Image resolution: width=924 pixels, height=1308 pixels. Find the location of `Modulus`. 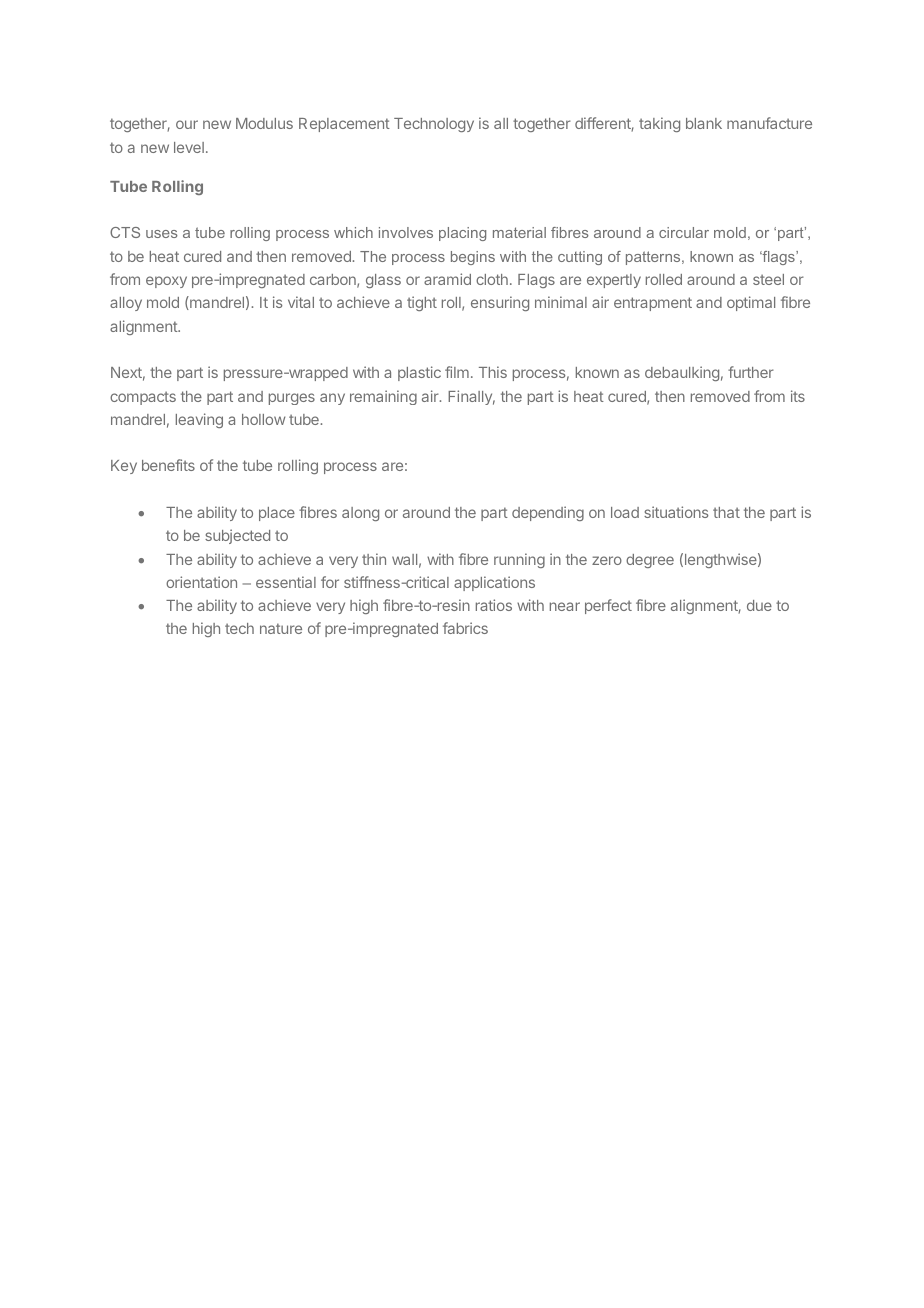

Modulus is located at coordinates (264, 123).
